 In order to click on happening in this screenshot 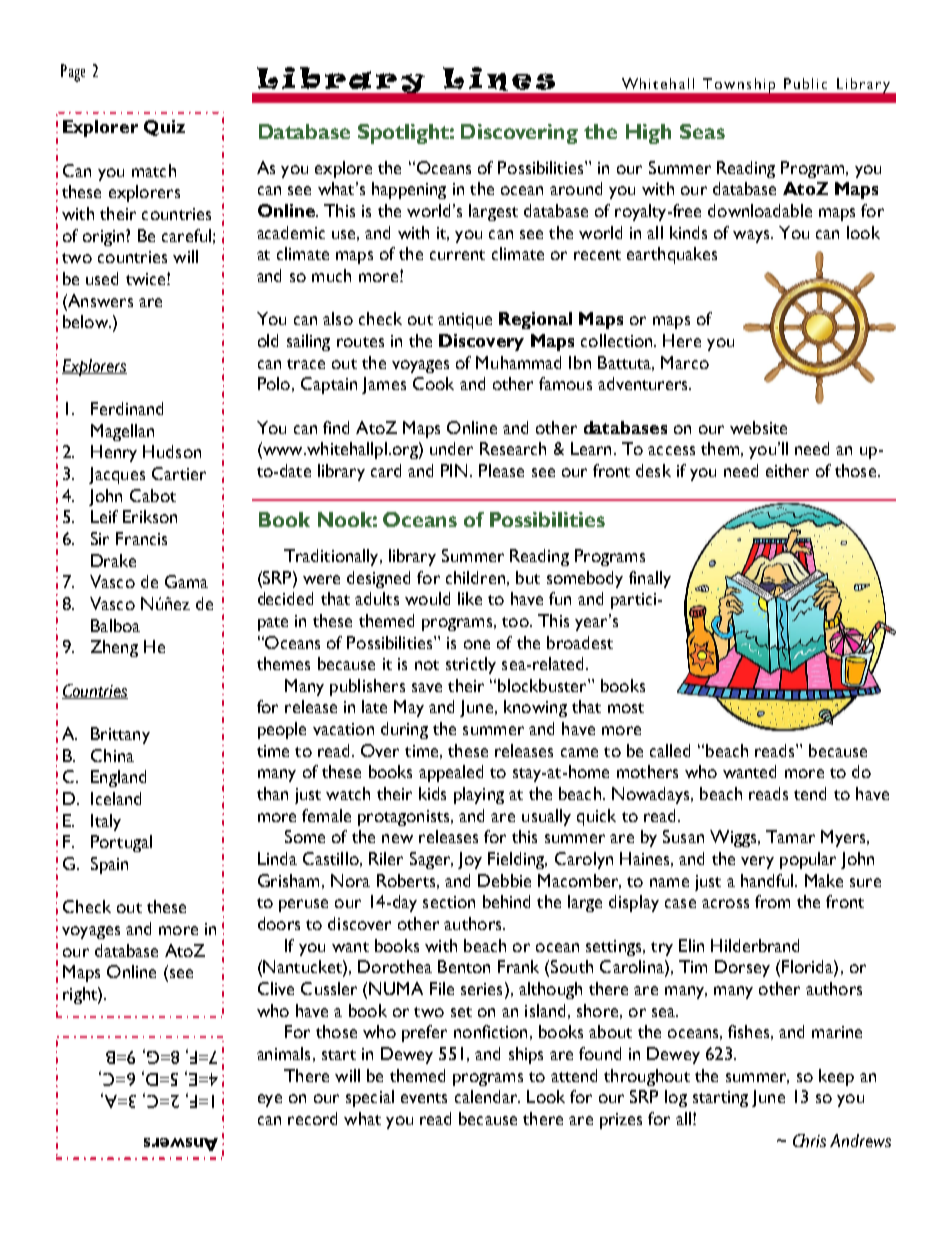, I will do `click(409, 190)`.
